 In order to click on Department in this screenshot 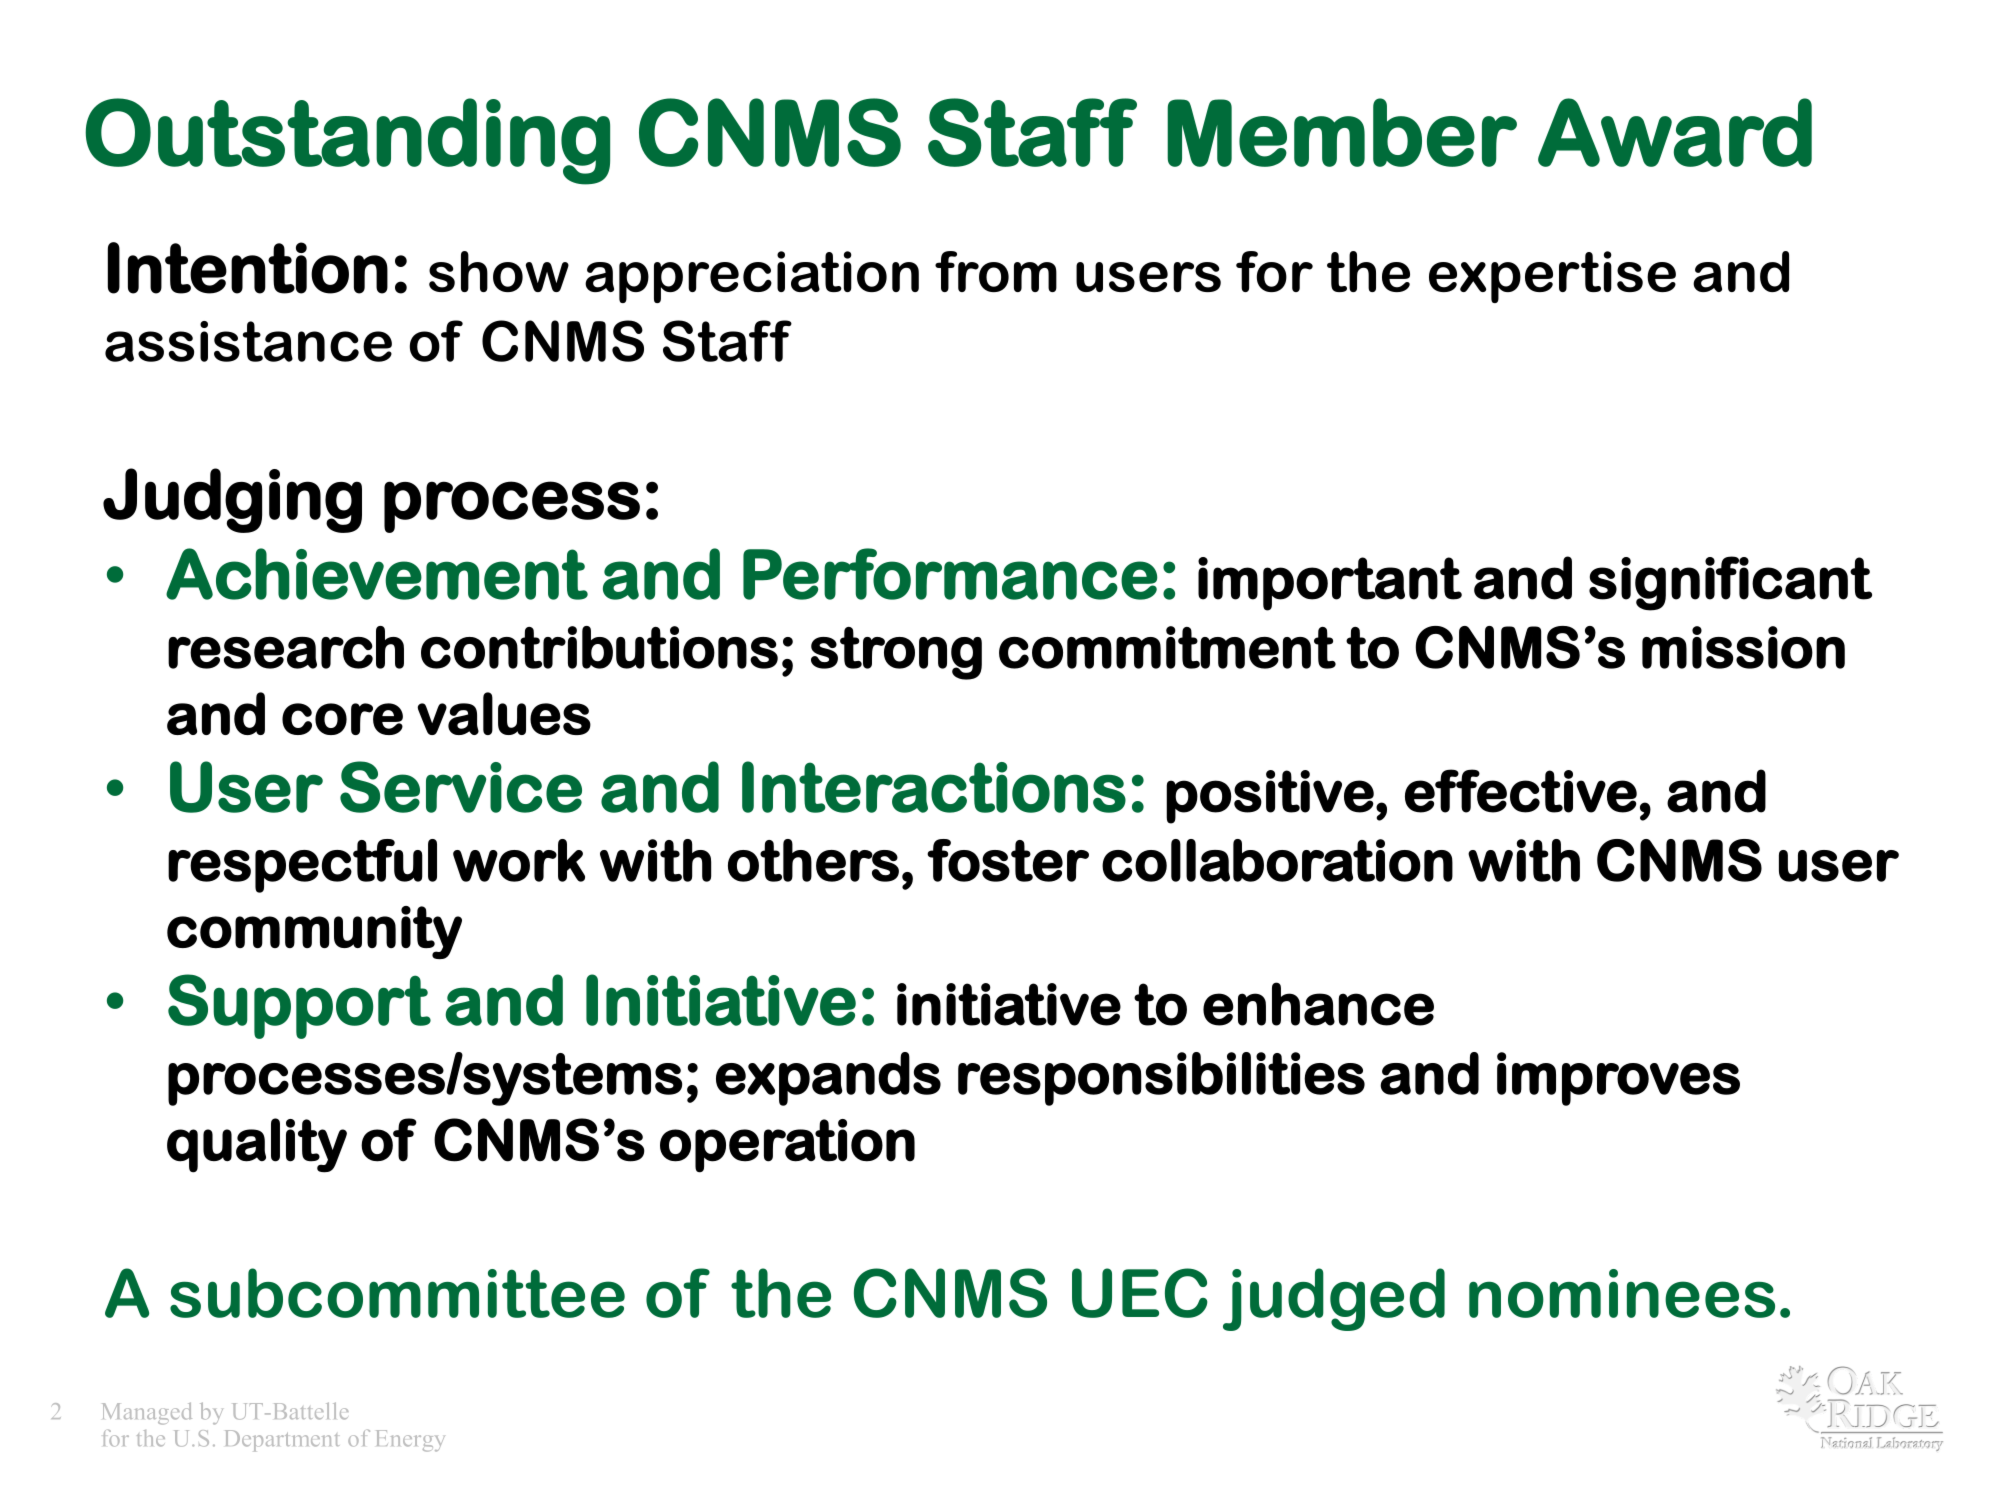, I will do `click(282, 1441)`.
